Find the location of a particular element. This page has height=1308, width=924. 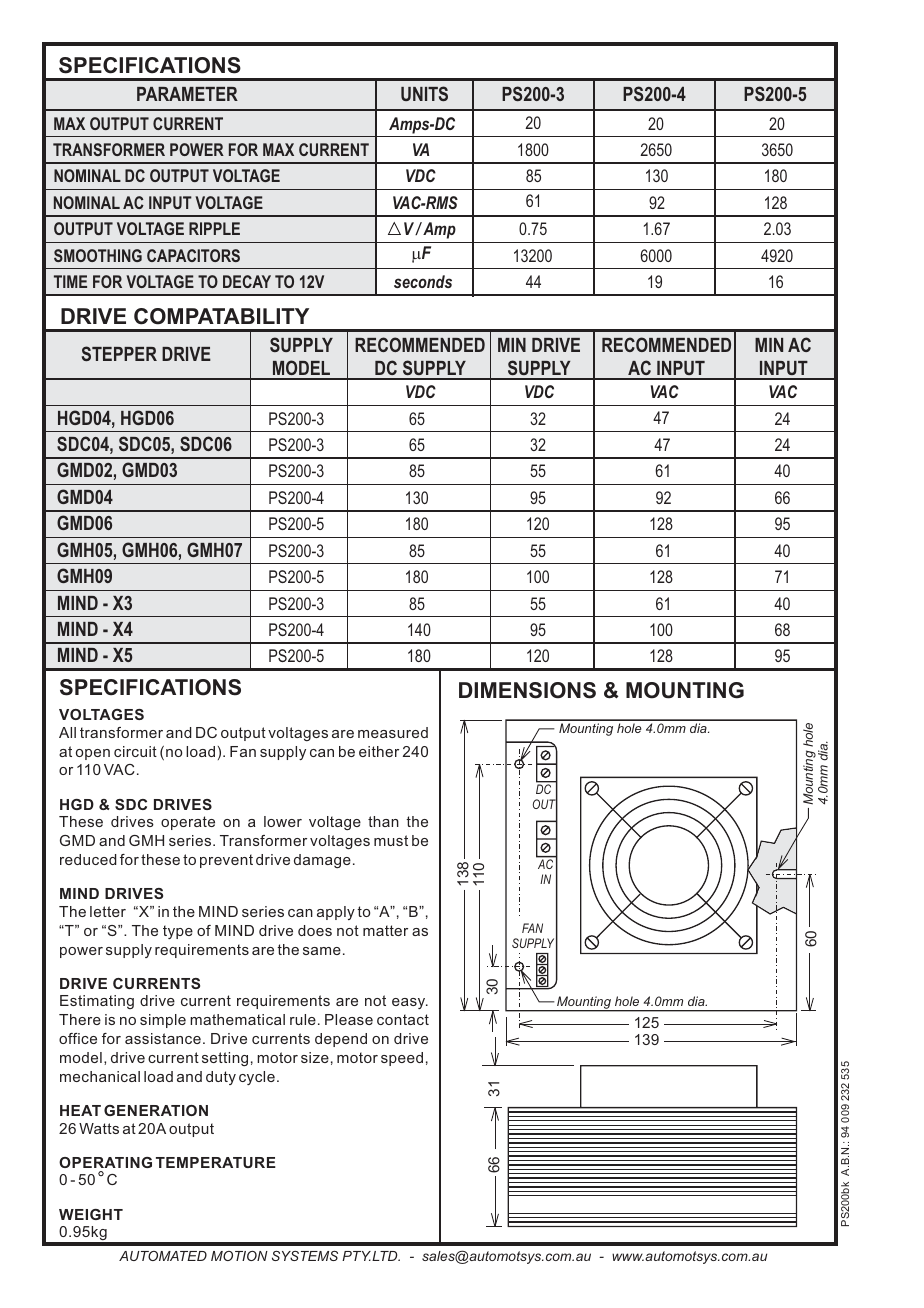

letter is located at coordinates (108, 911).
